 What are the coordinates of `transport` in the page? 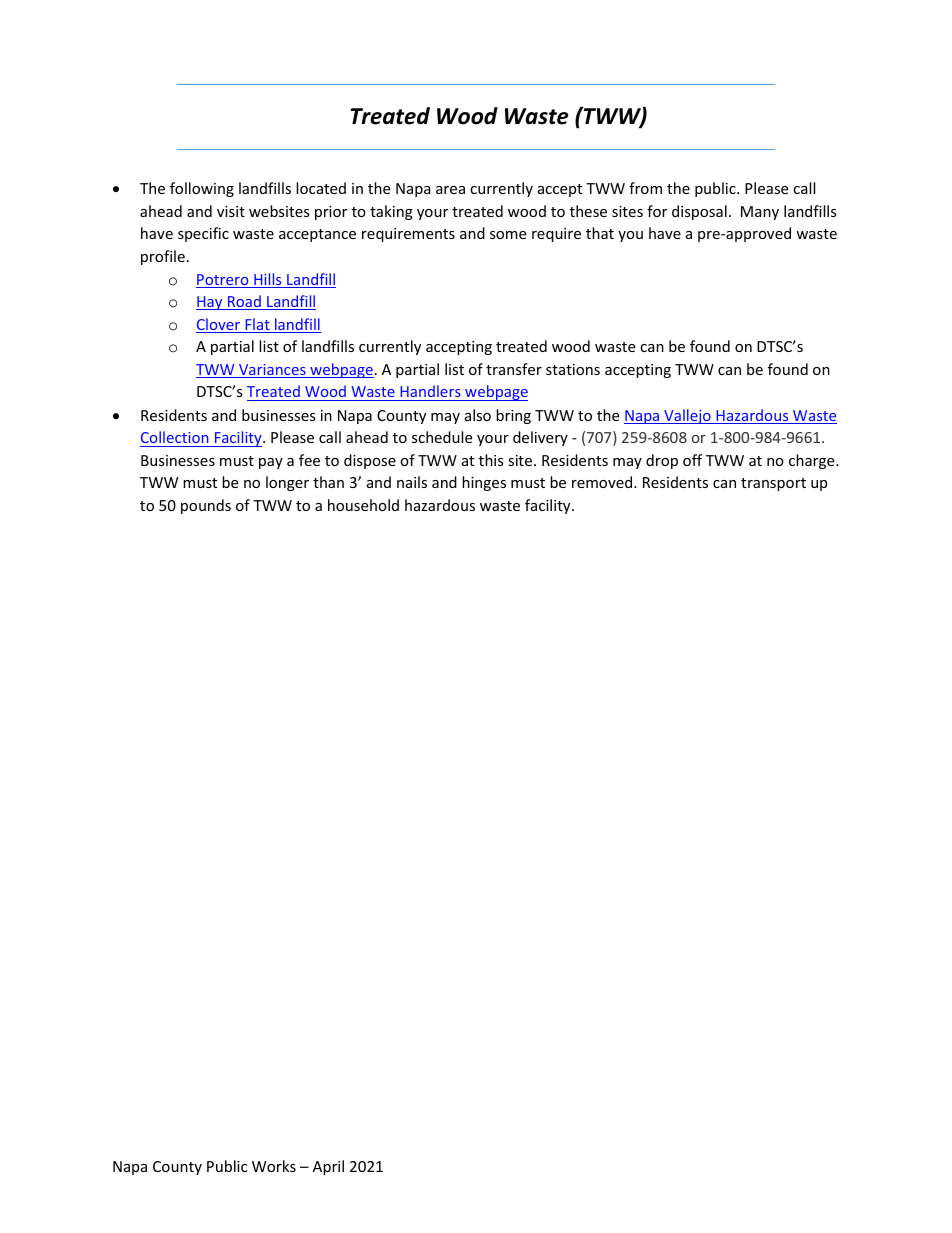 It's located at (773, 484).
